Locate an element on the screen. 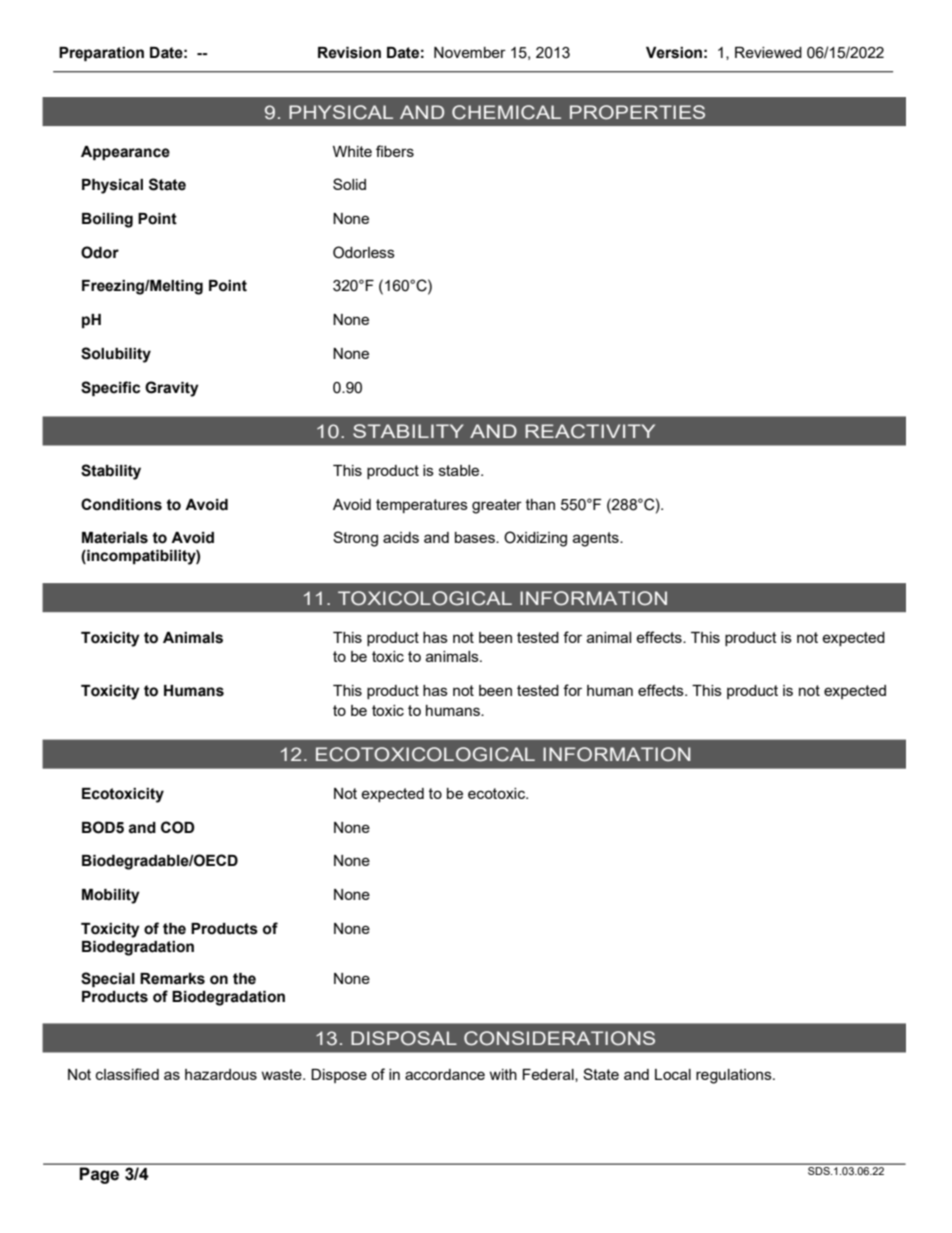 This screenshot has height=1233, width=952. Preparation is located at coordinates (101, 54).
